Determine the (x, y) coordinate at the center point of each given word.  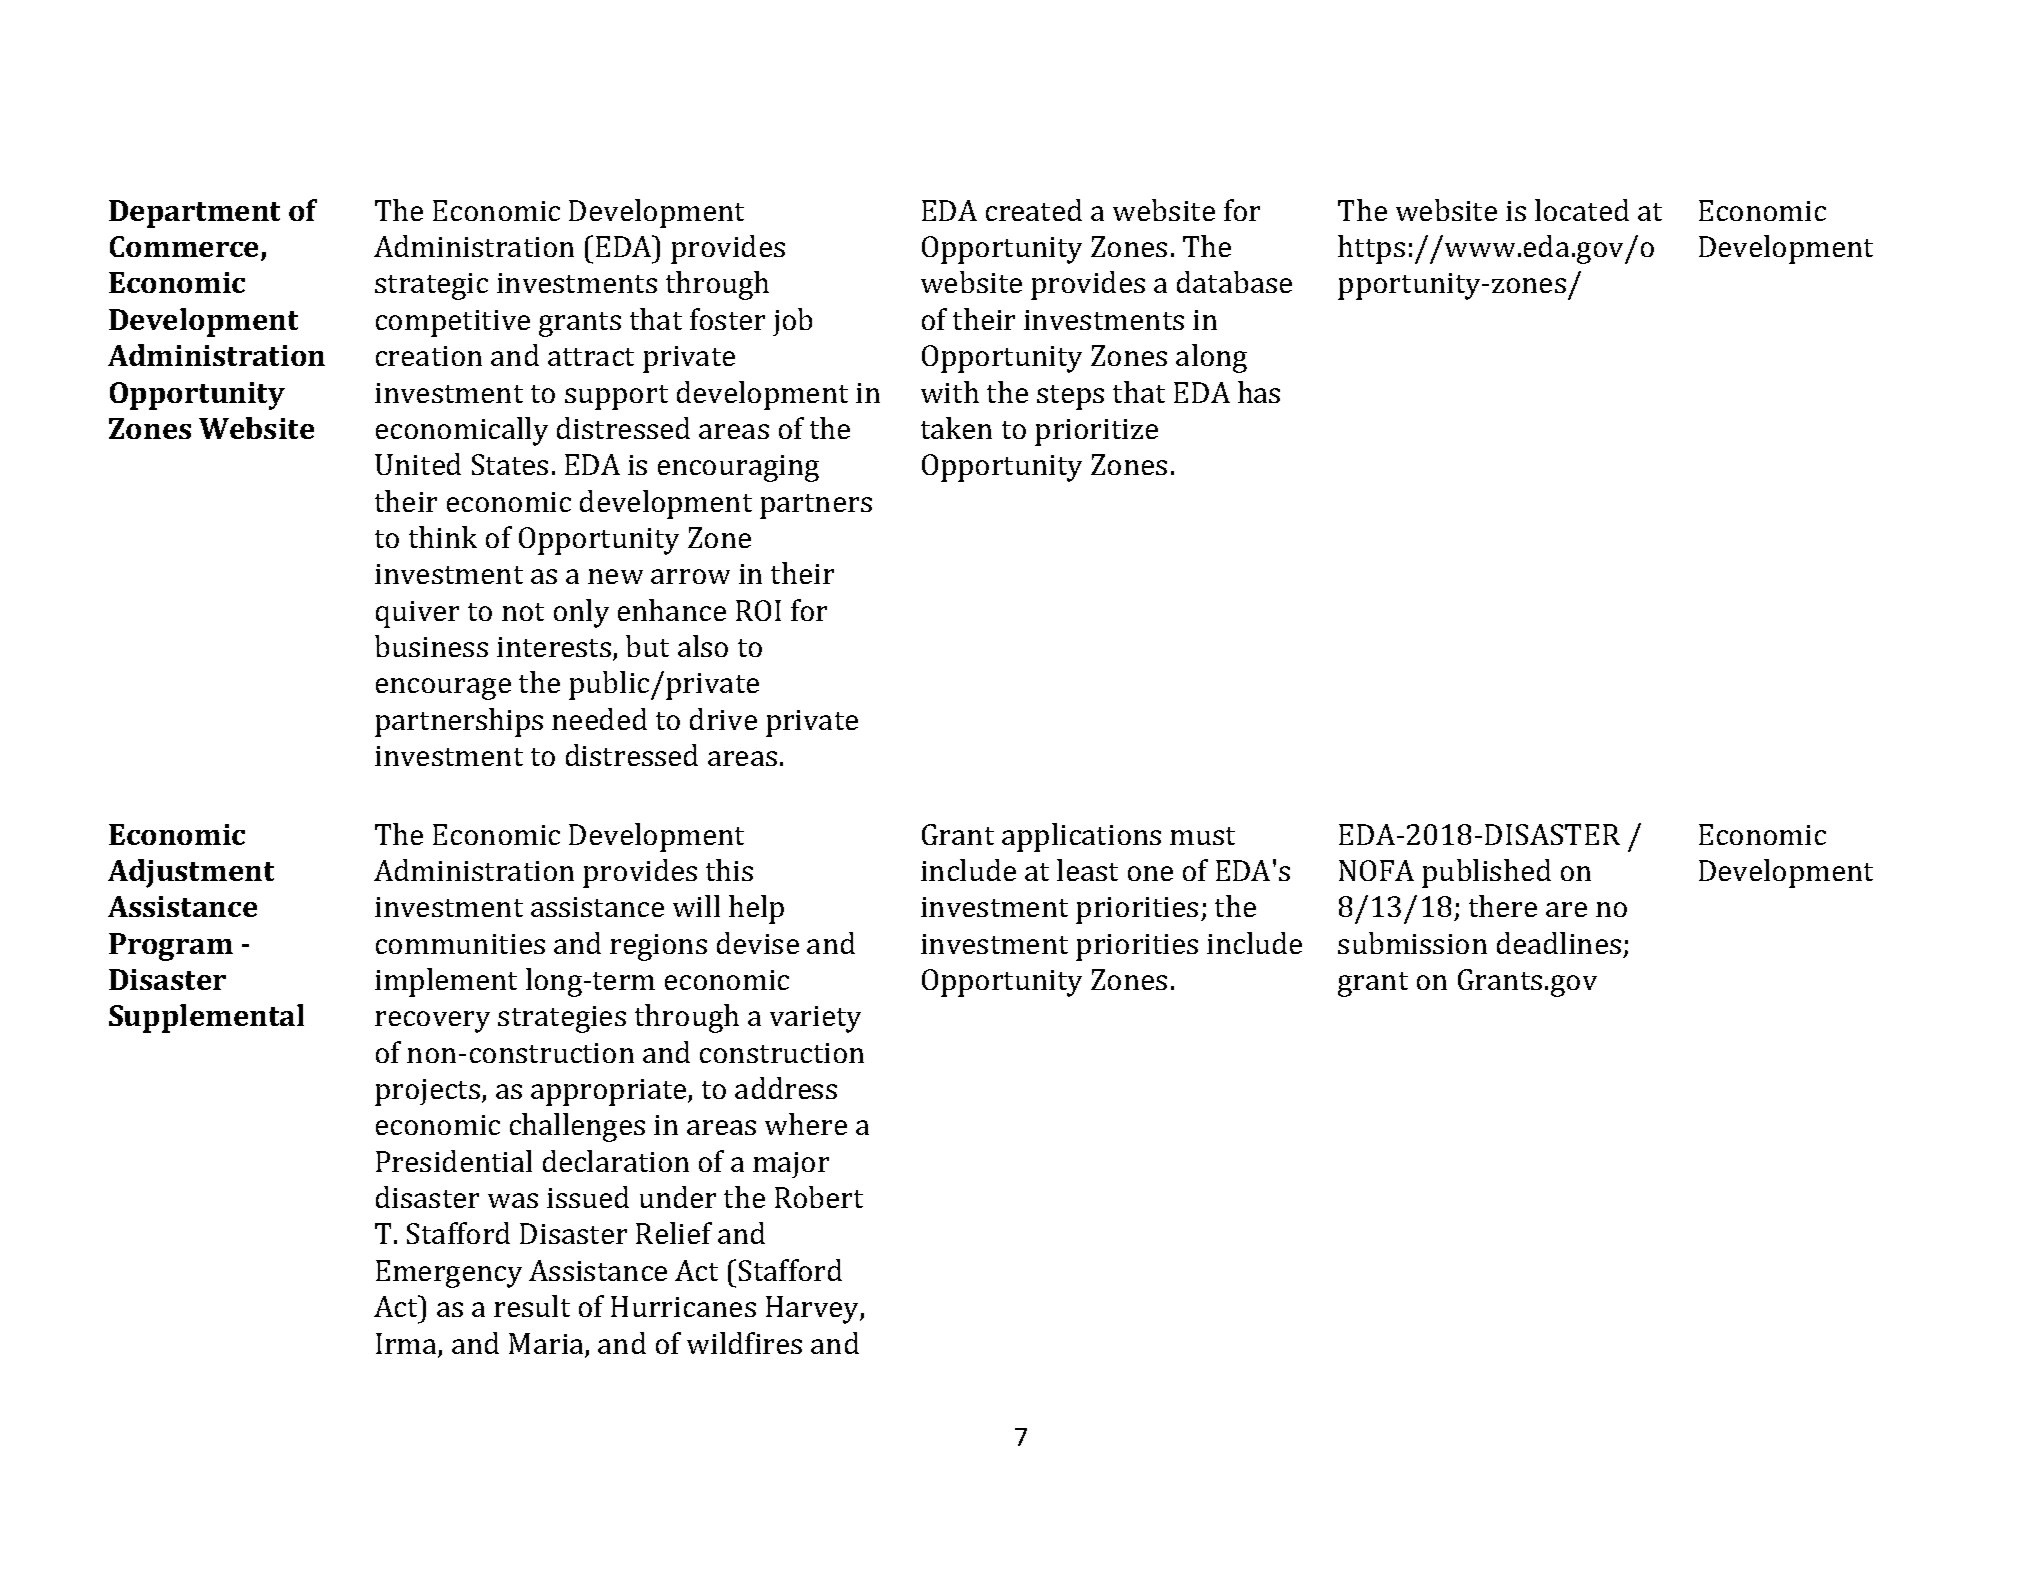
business (431, 646)
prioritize (1096, 432)
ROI (758, 610)
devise (758, 943)
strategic (431, 286)
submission (1412, 943)
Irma (407, 1345)
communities (460, 944)
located (1582, 210)
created (1034, 210)
